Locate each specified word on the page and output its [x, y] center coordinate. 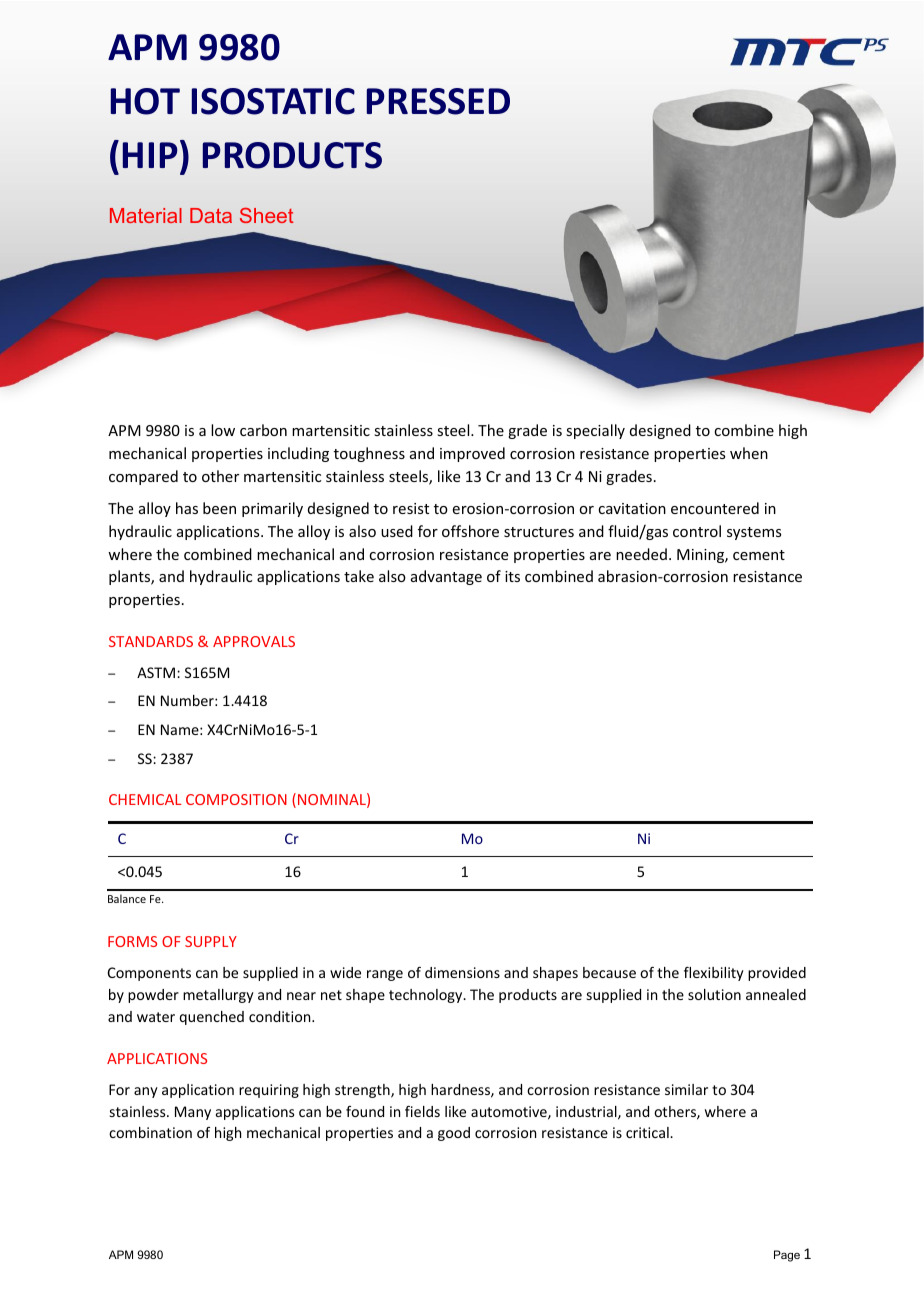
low [223, 430]
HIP [150, 155]
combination [150, 1132]
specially [595, 431]
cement [759, 555]
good [454, 1134]
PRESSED [438, 101]
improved [472, 454]
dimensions [462, 972]
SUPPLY [211, 941]
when [749, 453]
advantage [446, 577]
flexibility [714, 974]
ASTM [156, 672]
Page [787, 1256]
